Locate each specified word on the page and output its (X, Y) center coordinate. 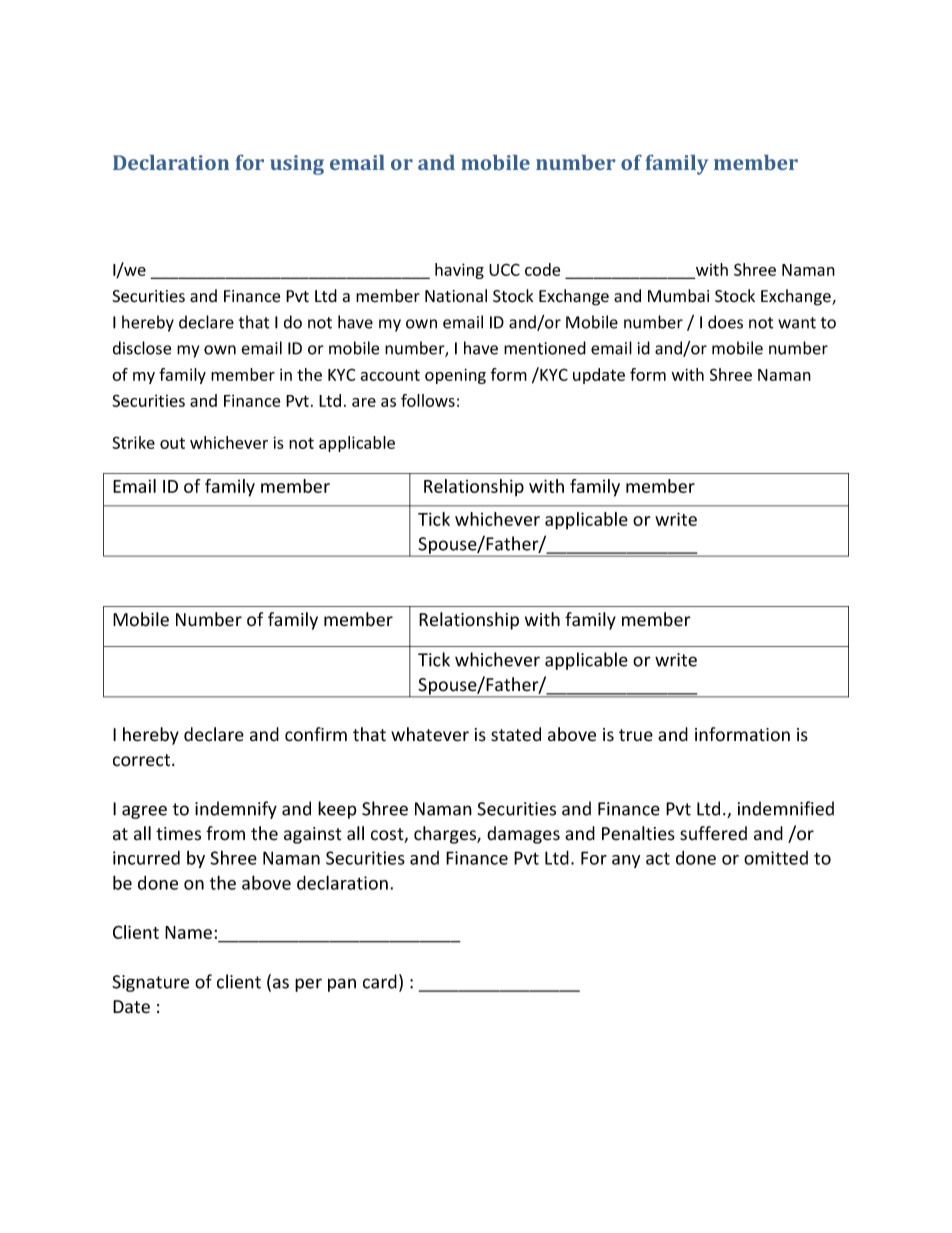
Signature (150, 983)
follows (428, 400)
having (459, 271)
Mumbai (678, 296)
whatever (430, 734)
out (172, 443)
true (636, 735)
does (725, 322)
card (380, 981)
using (297, 165)
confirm (316, 734)
